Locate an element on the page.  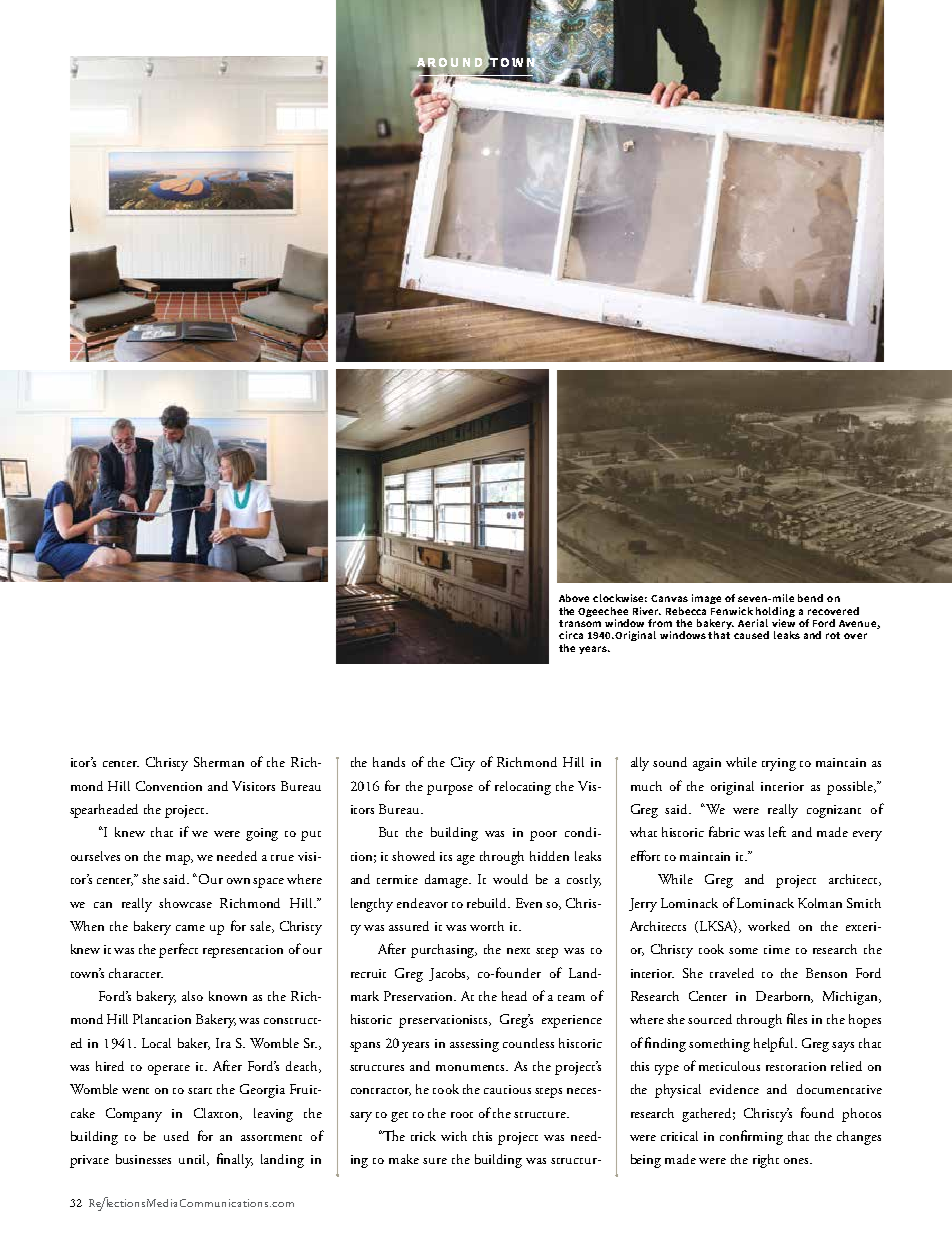
Above is located at coordinates (574, 598).
